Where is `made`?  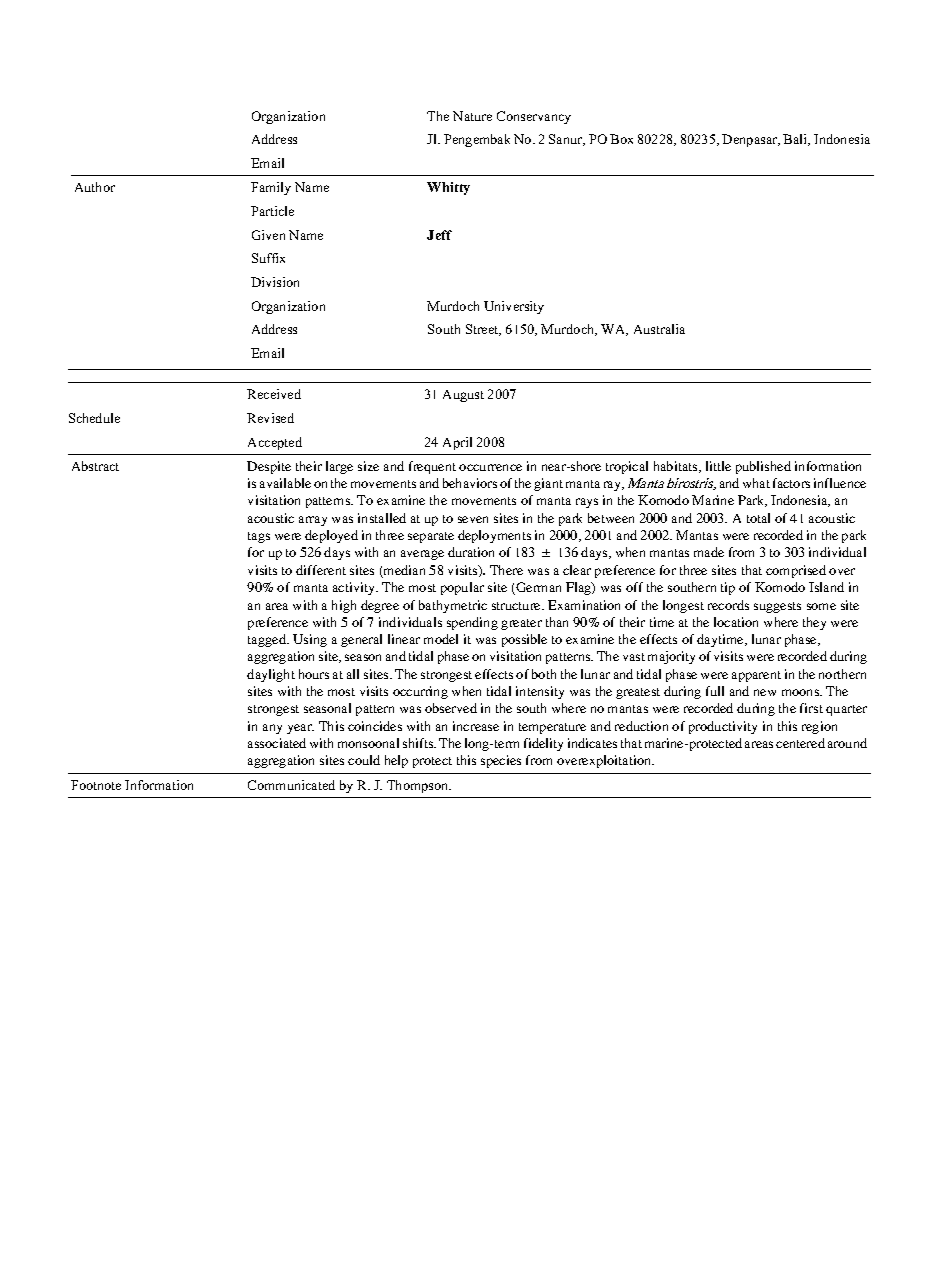
made is located at coordinates (709, 552).
